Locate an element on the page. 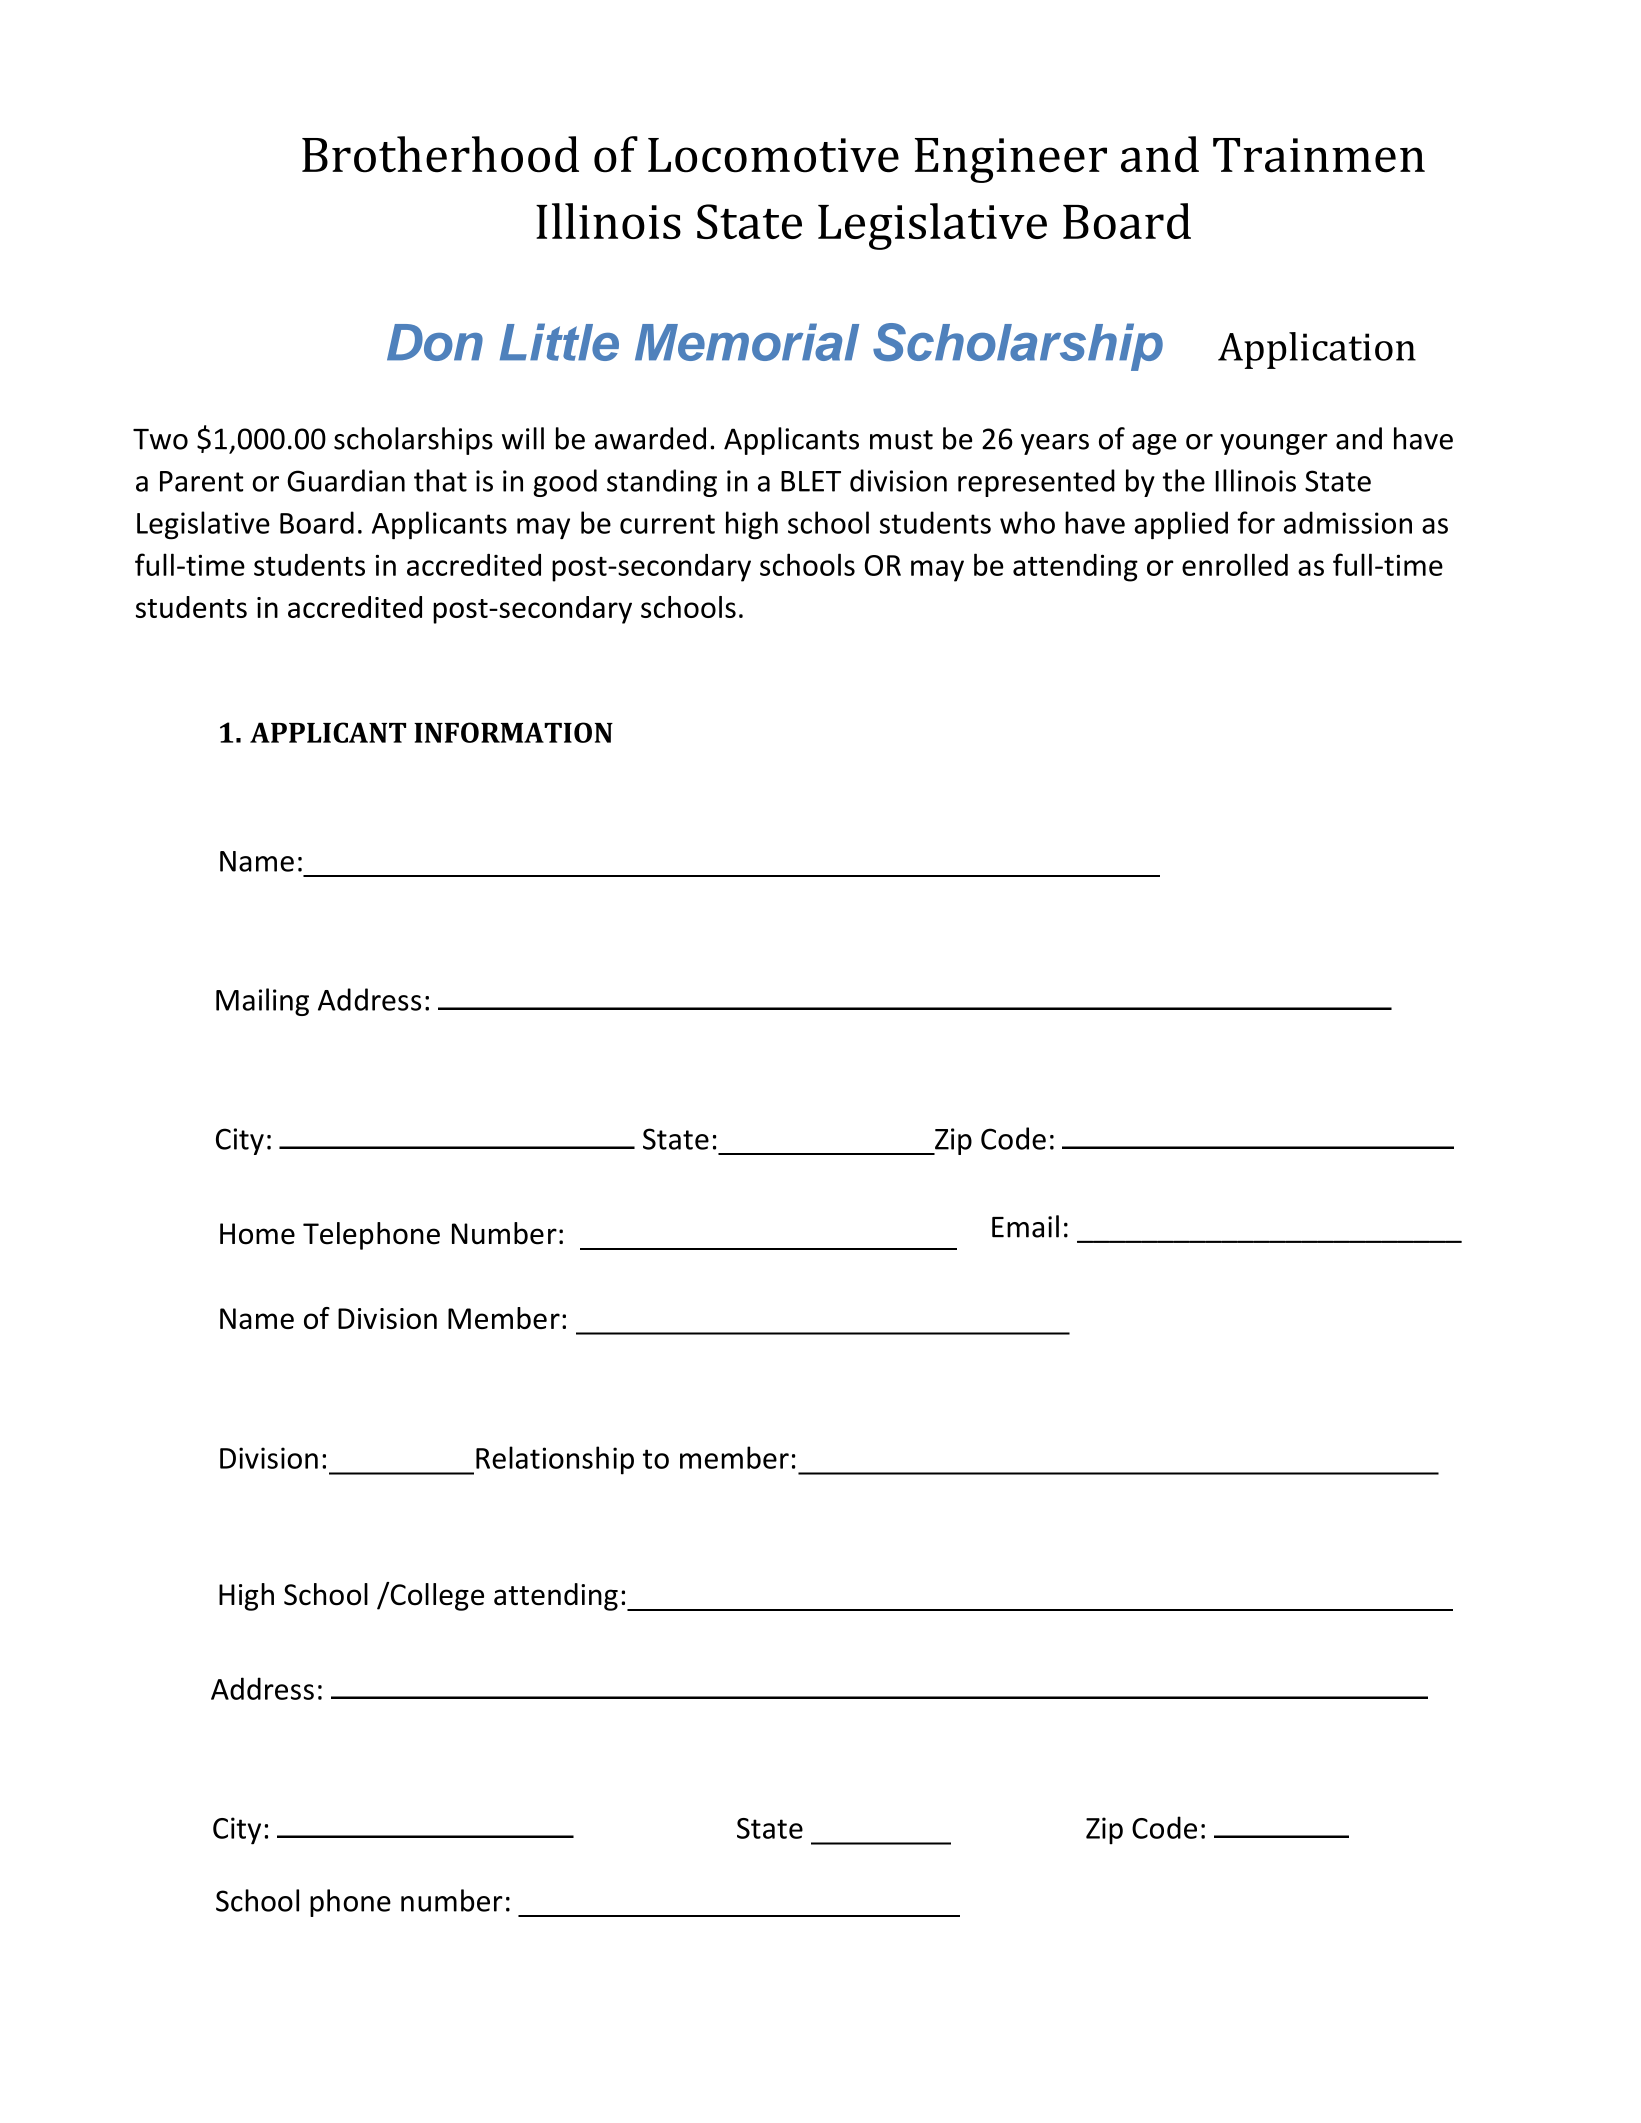  Home is located at coordinates (257, 1234).
